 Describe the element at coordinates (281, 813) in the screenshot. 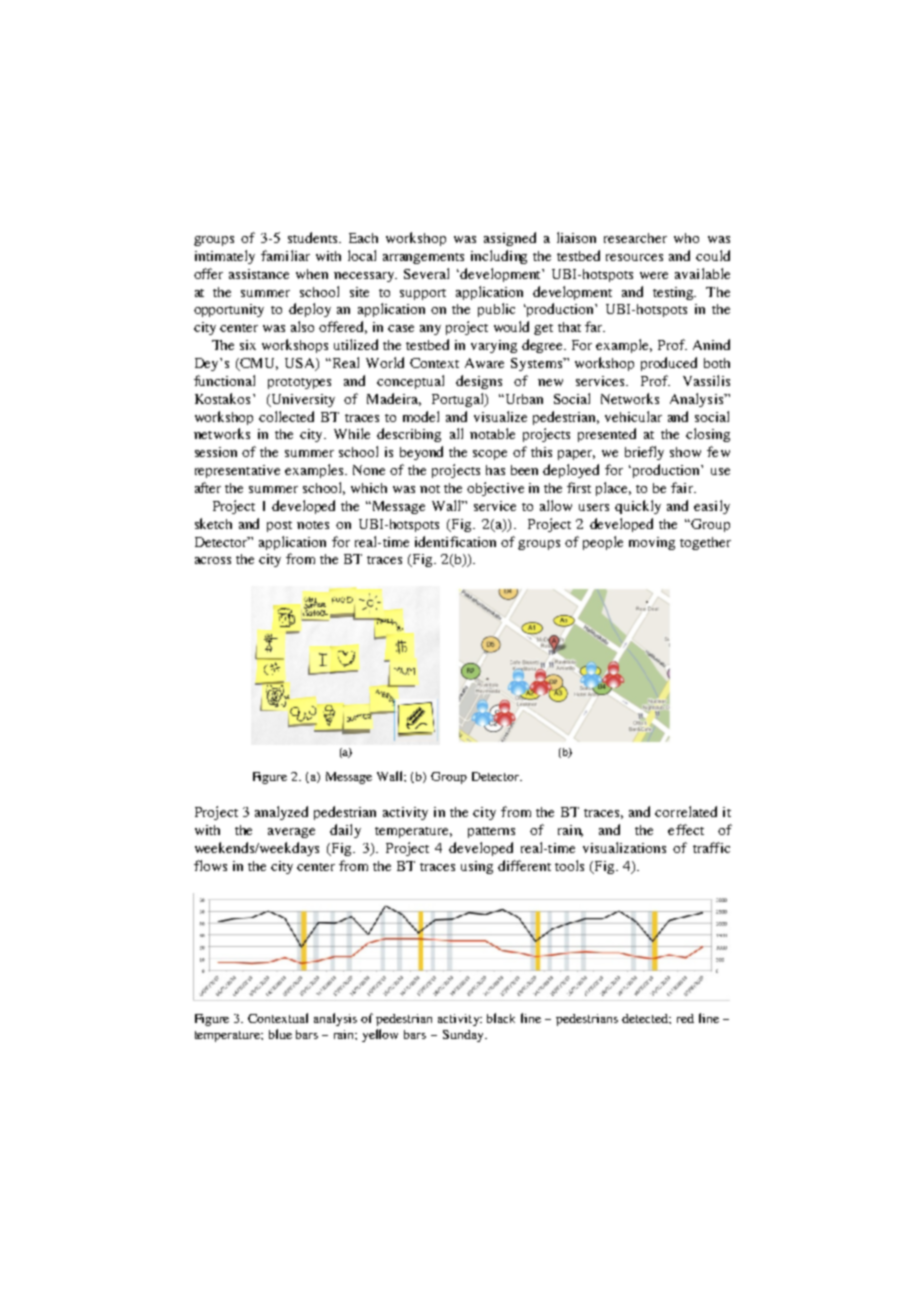

I see `analyzed` at that location.
